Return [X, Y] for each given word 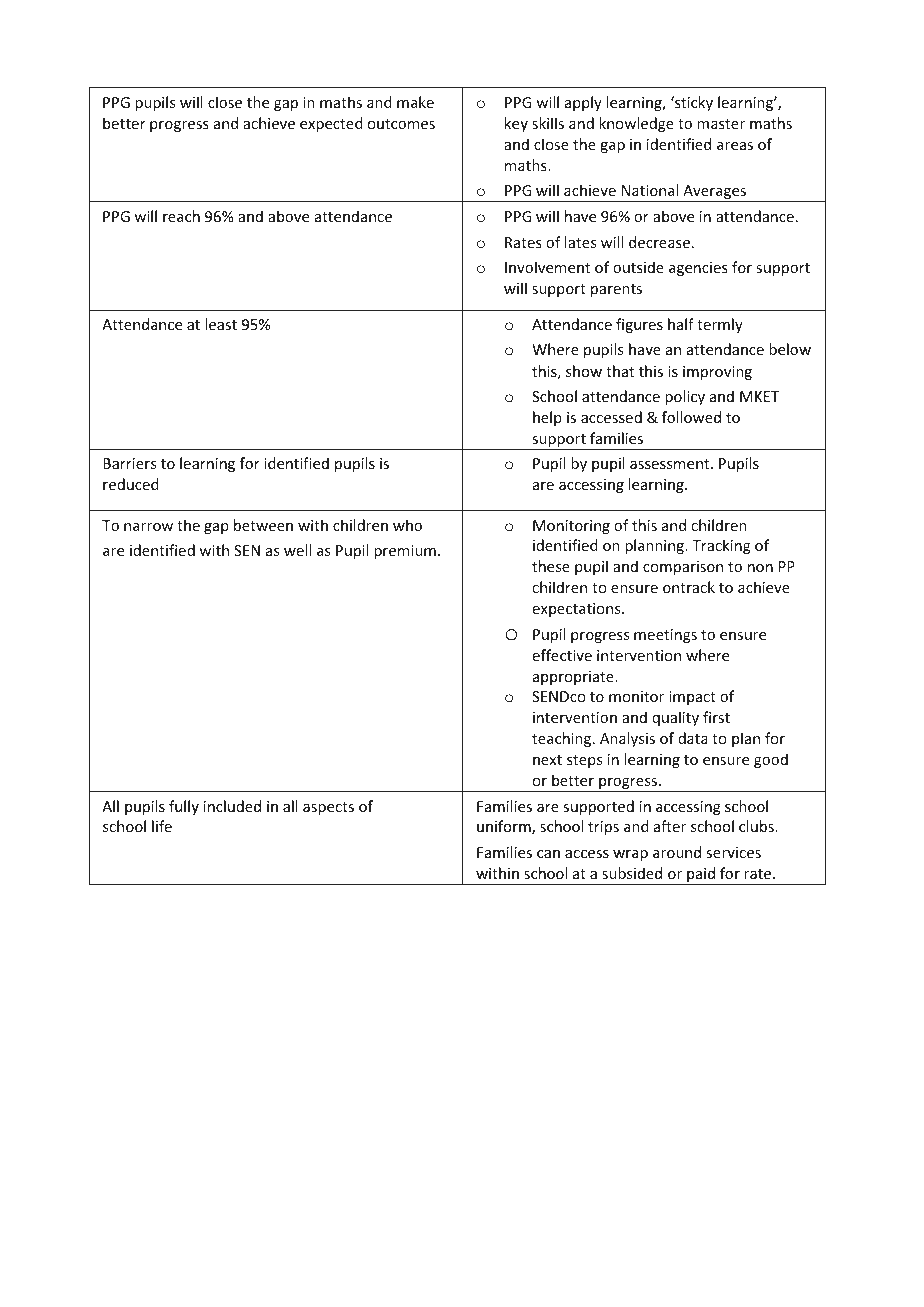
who [407, 525]
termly [720, 325]
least [221, 324]
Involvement [547, 267]
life [162, 826]
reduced [131, 484]
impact [692, 698]
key [516, 124]
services [733, 852]
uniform [505, 827]
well [297, 550]
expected [331, 124]
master [721, 124]
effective [562, 655]
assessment [671, 464]
